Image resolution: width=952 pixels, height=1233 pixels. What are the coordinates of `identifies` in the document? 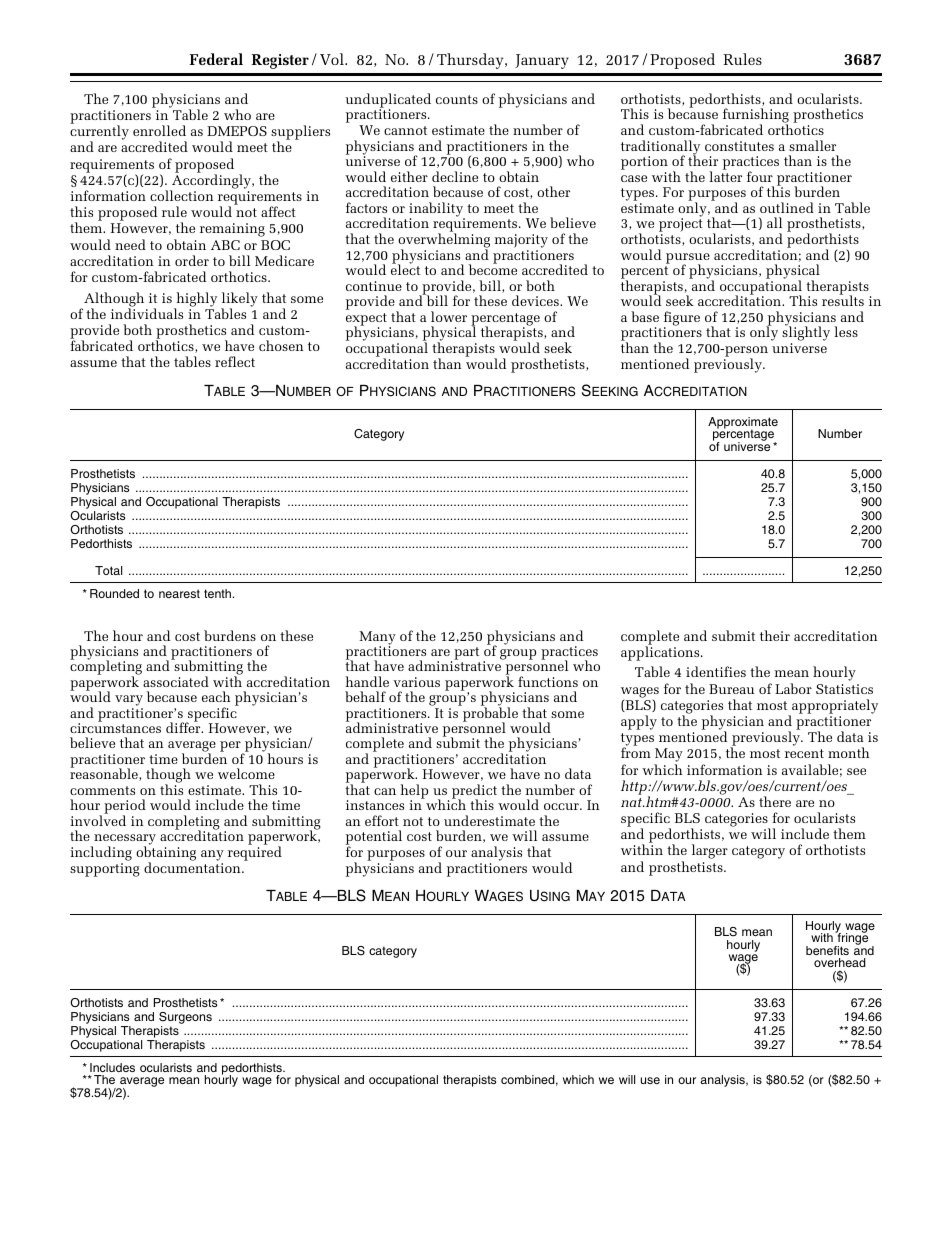 It's located at (716, 671).
